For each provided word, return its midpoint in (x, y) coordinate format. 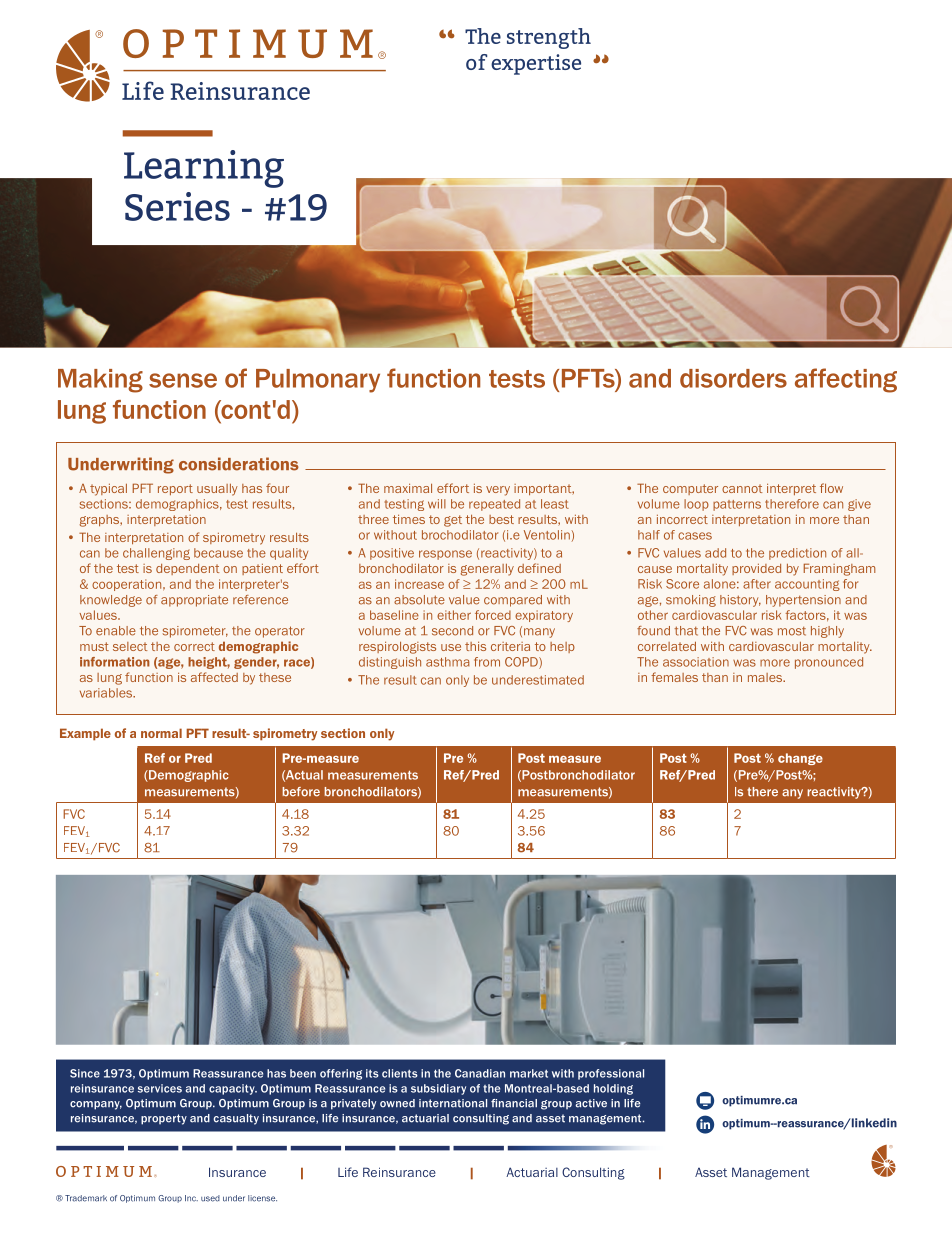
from (487, 662)
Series (177, 206)
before (301, 792)
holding (613, 1089)
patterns (737, 505)
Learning (204, 169)
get (453, 521)
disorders (733, 378)
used (210, 1198)
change (800, 759)
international (453, 1103)
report (175, 489)
